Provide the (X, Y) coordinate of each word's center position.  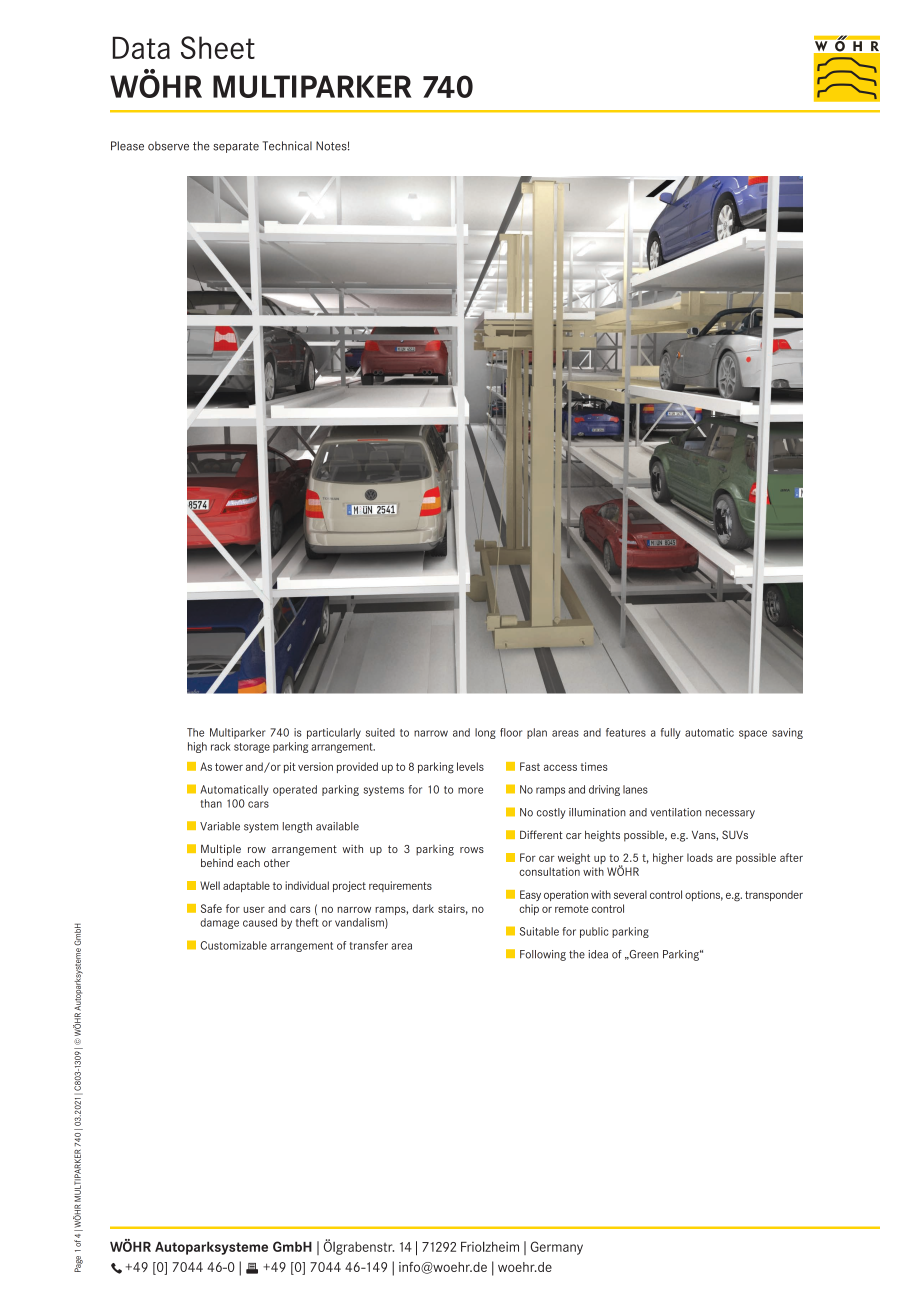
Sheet (218, 47)
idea (598, 954)
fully (670, 733)
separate (236, 147)
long (485, 733)
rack (221, 746)
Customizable (234, 945)
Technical (287, 146)
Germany (557, 1248)
